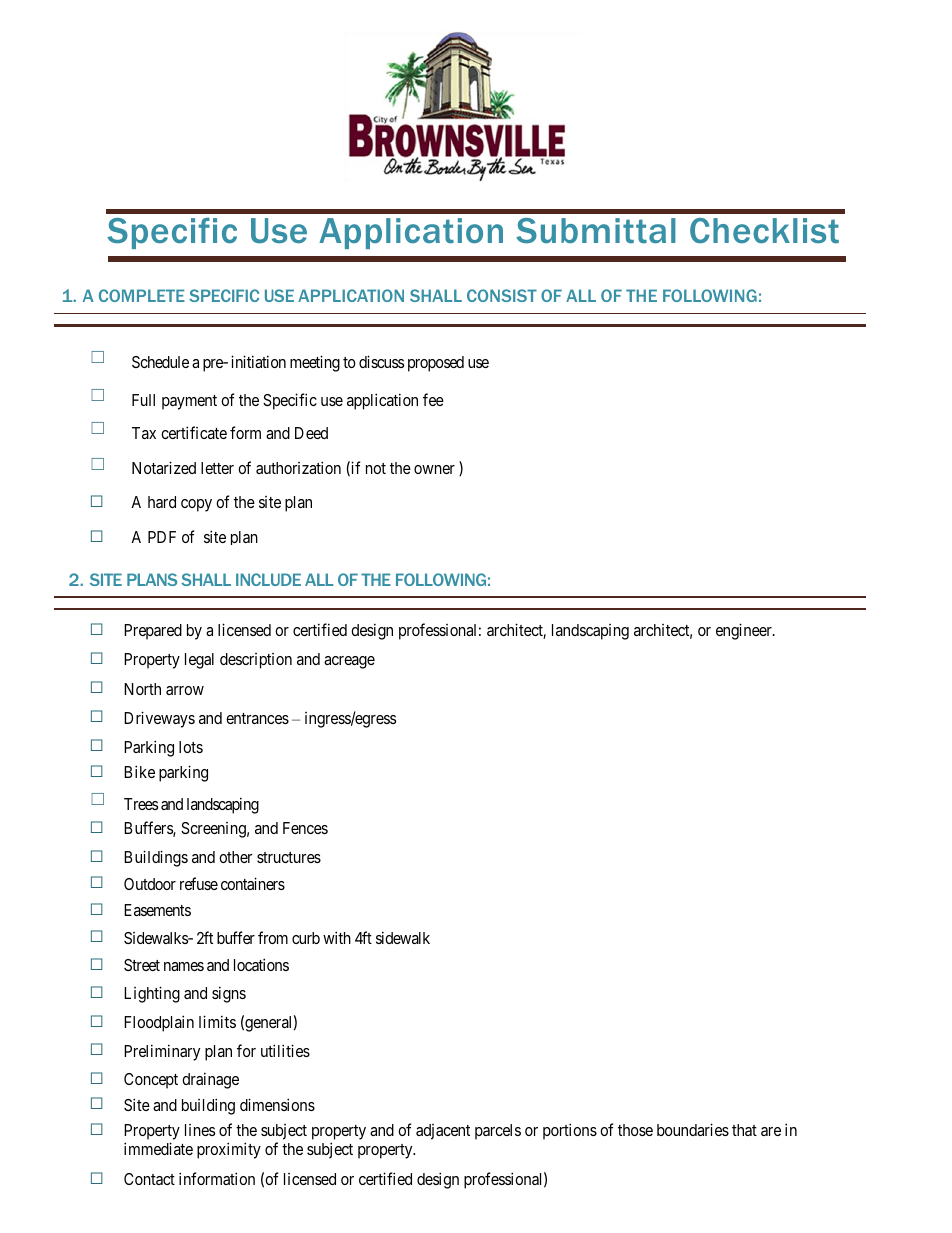 Image resolution: width=952 pixels, height=1233 pixels. What do you see at coordinates (235, 857) in the image?
I see `other` at bounding box center [235, 857].
